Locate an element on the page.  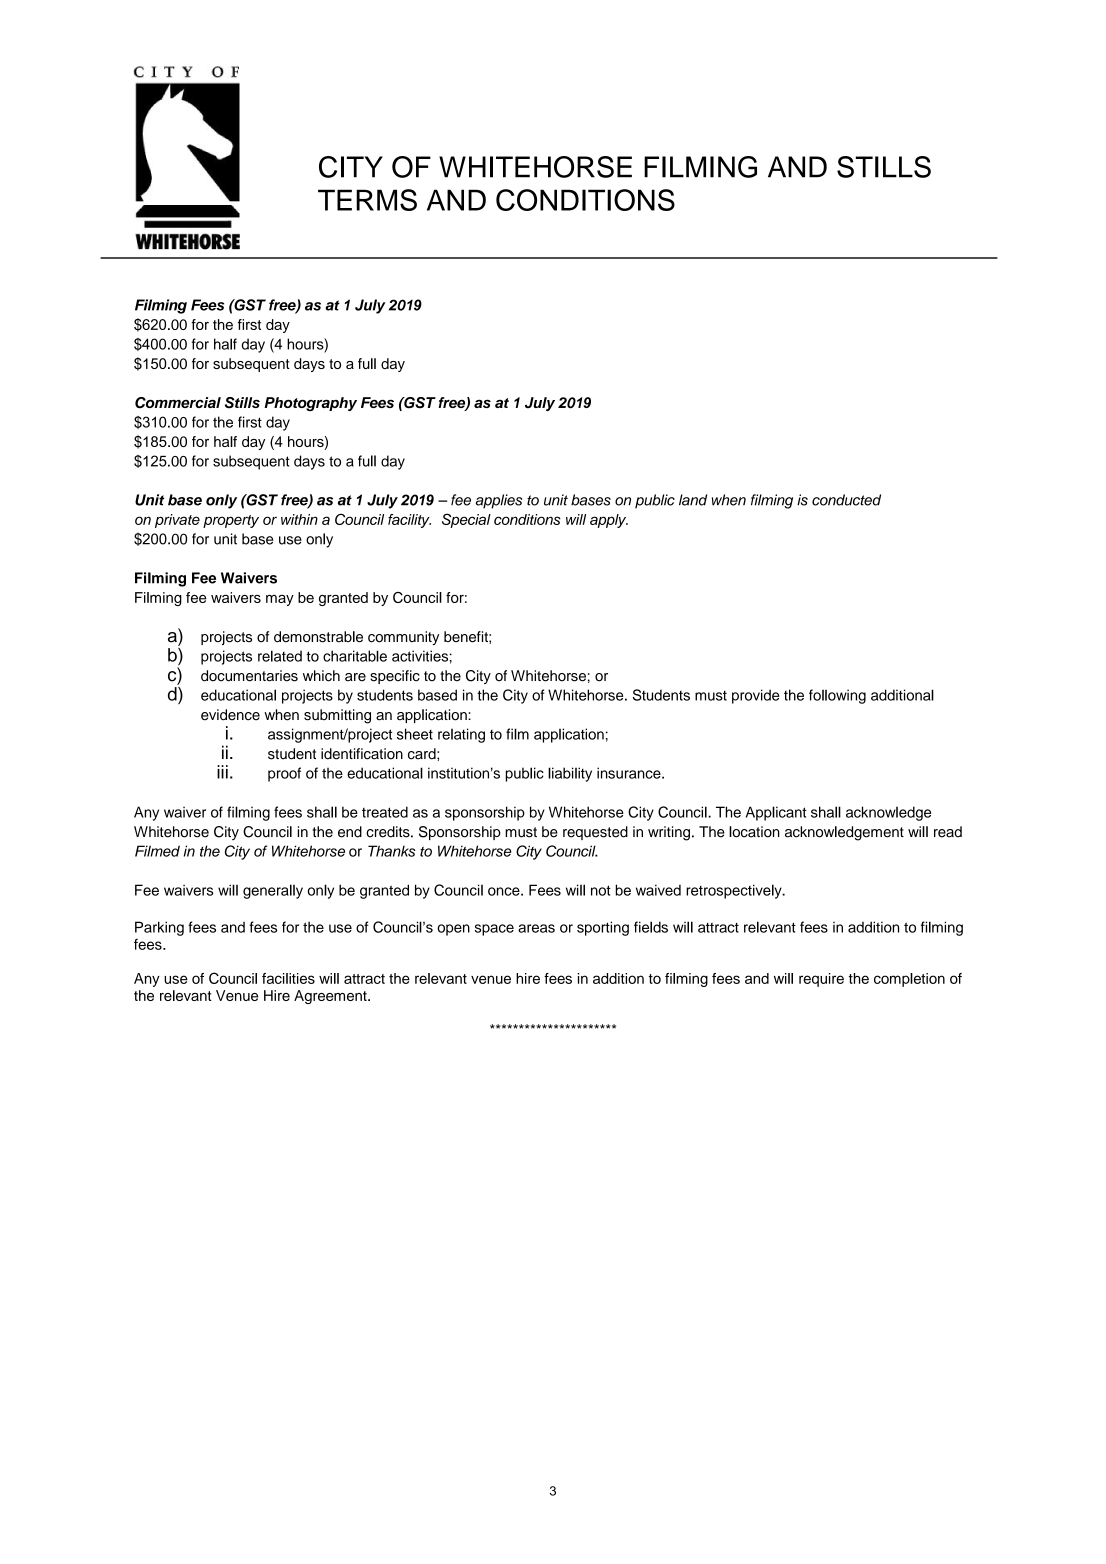
apply is located at coordinates (609, 521).
